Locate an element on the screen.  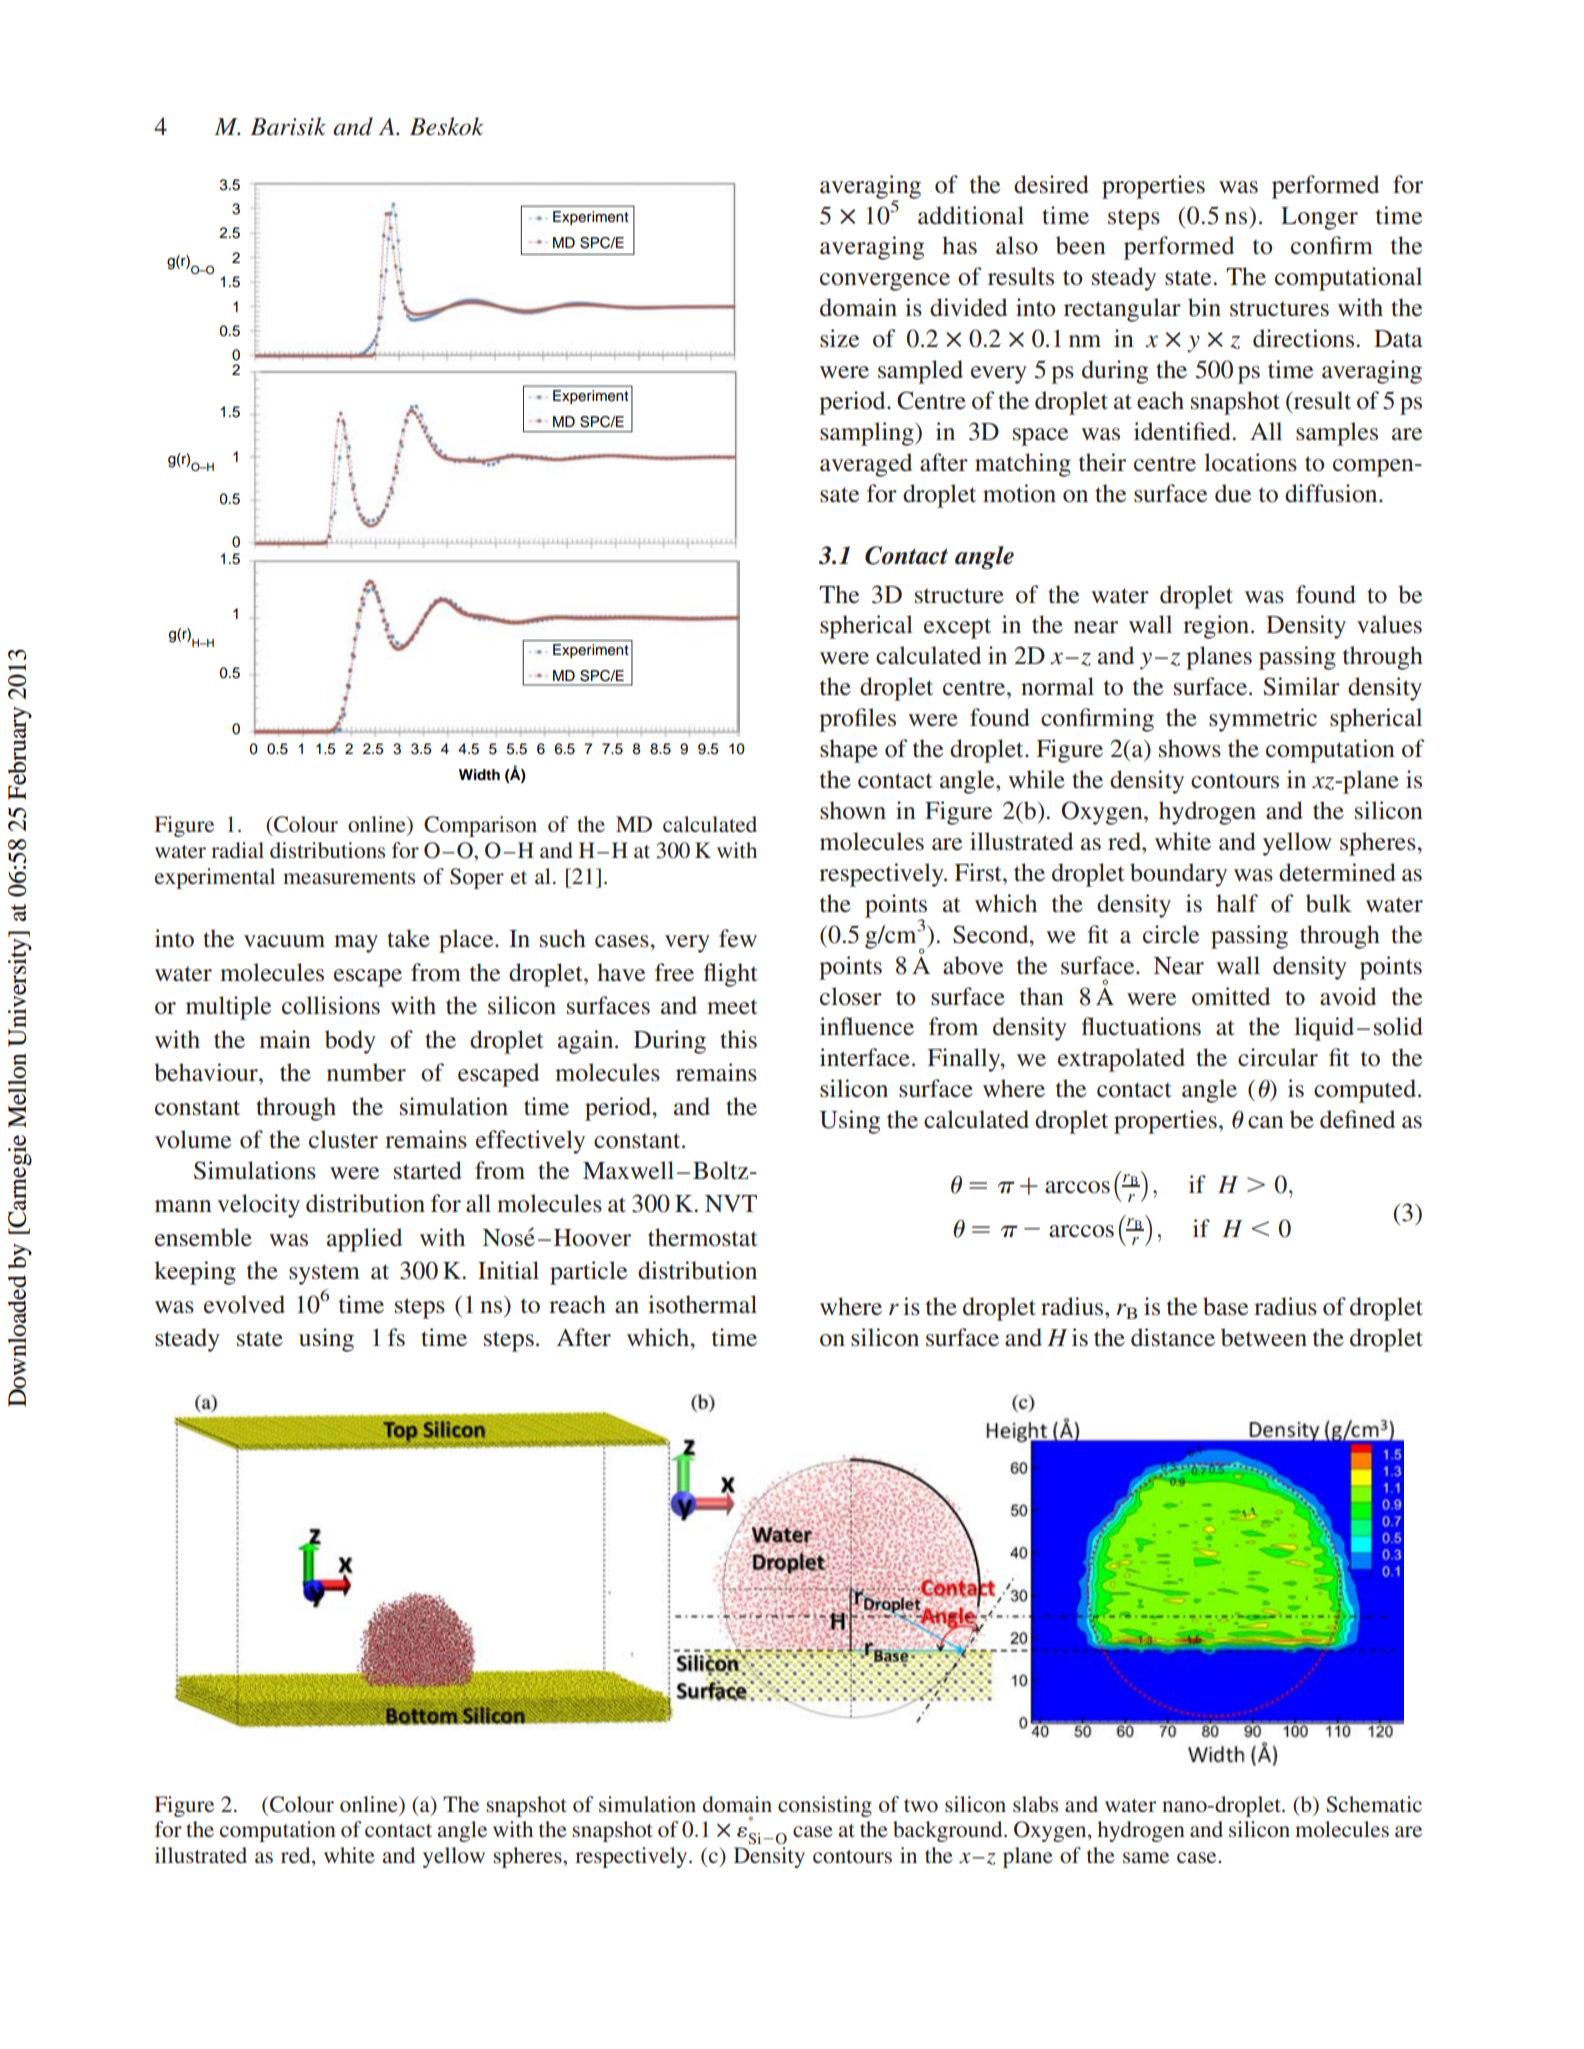
convergence is located at coordinates (885, 282).
